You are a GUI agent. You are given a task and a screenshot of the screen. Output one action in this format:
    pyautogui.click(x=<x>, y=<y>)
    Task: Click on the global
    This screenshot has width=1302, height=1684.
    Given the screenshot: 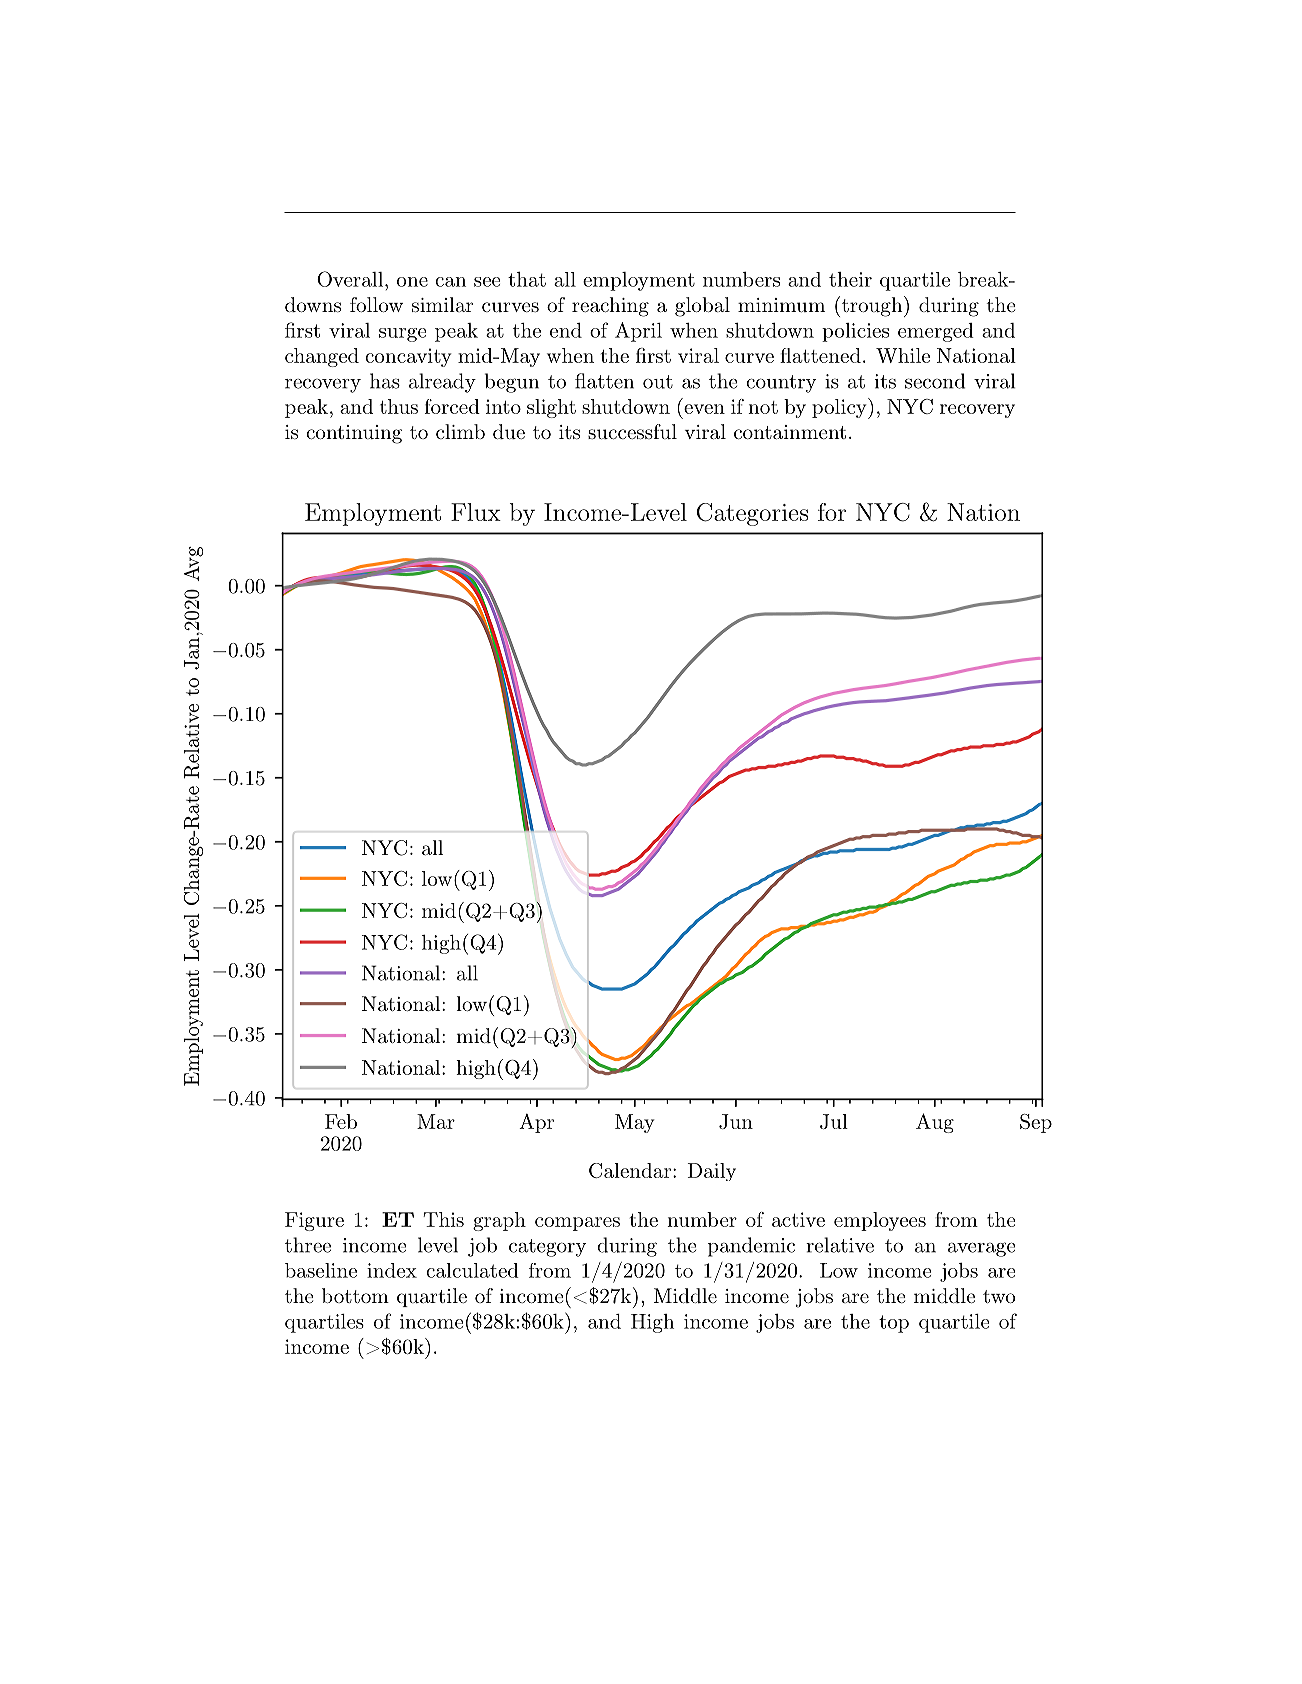 What is the action you would take?
    pyautogui.click(x=702, y=307)
